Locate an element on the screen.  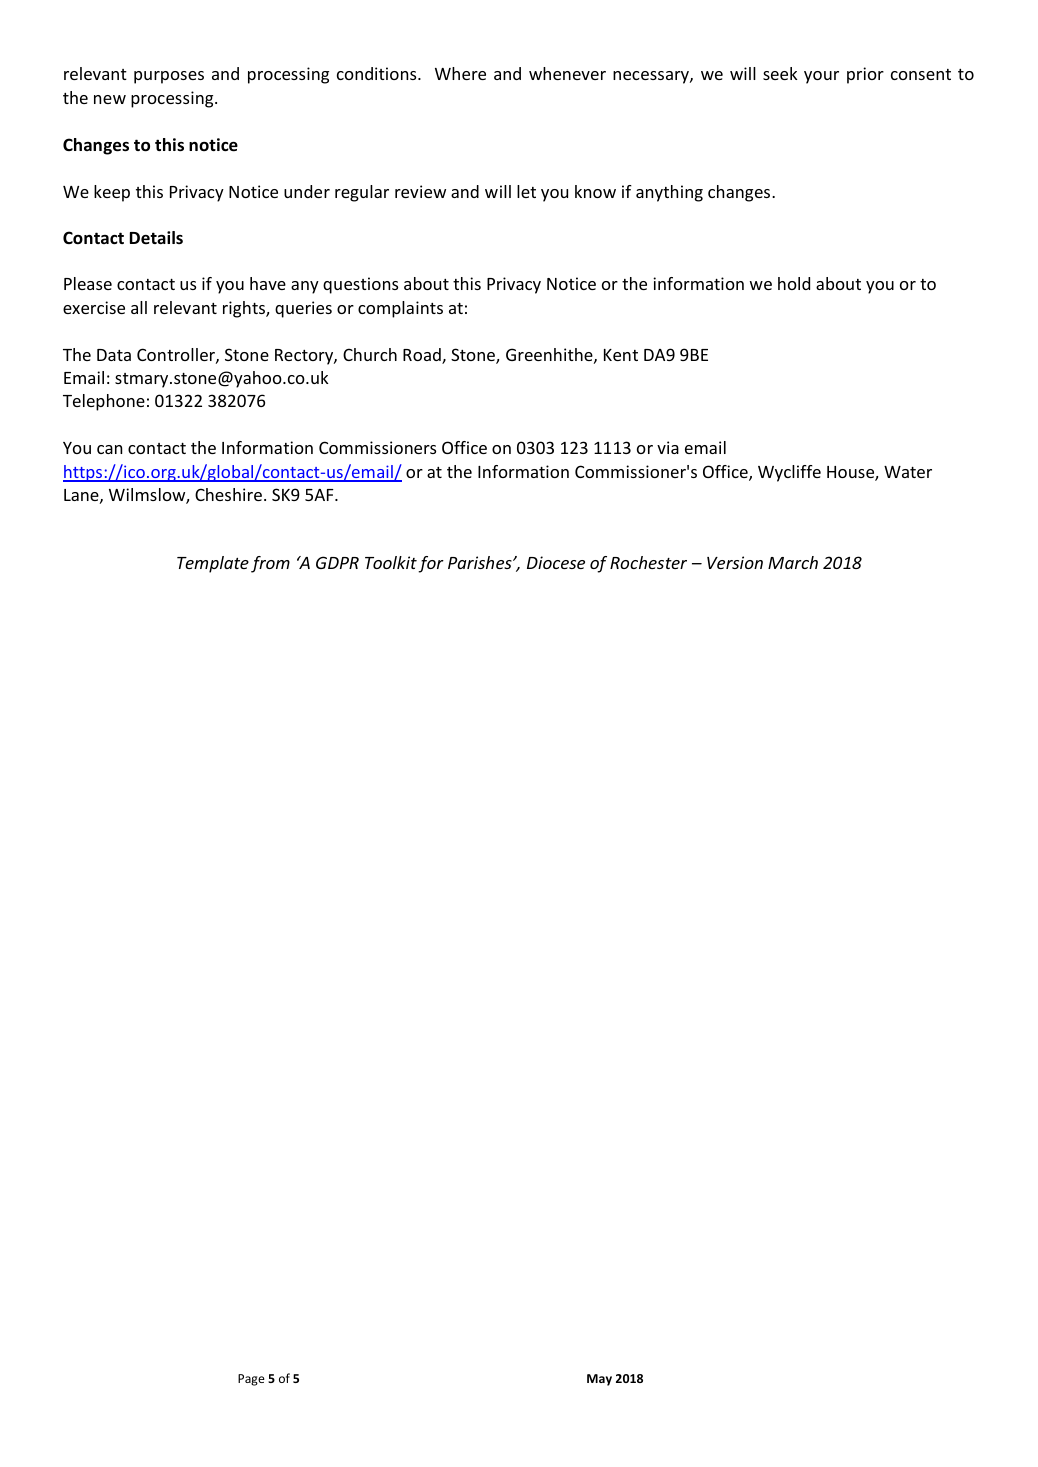
Where is located at coordinates (460, 73).
